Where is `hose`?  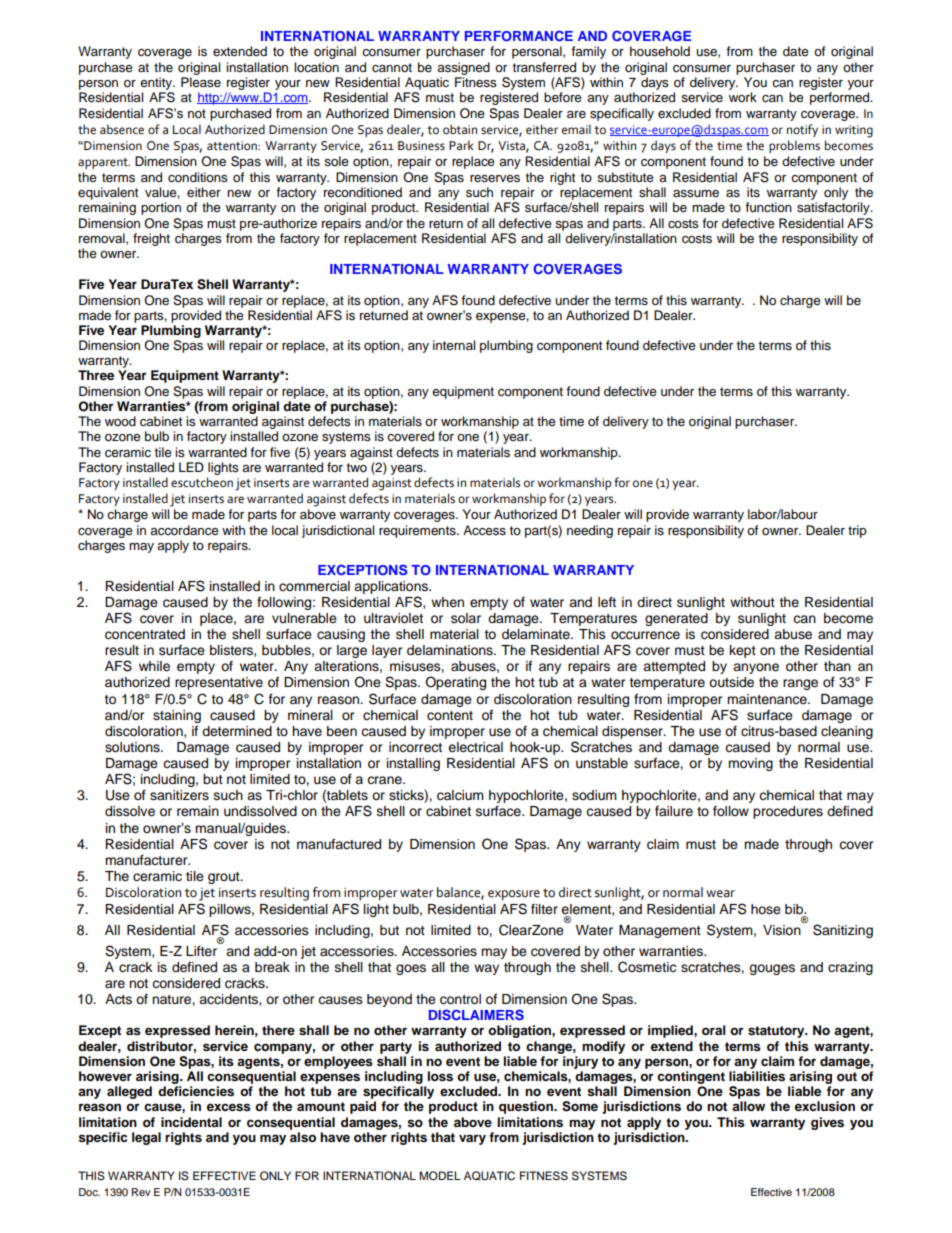
hose is located at coordinates (766, 909).
